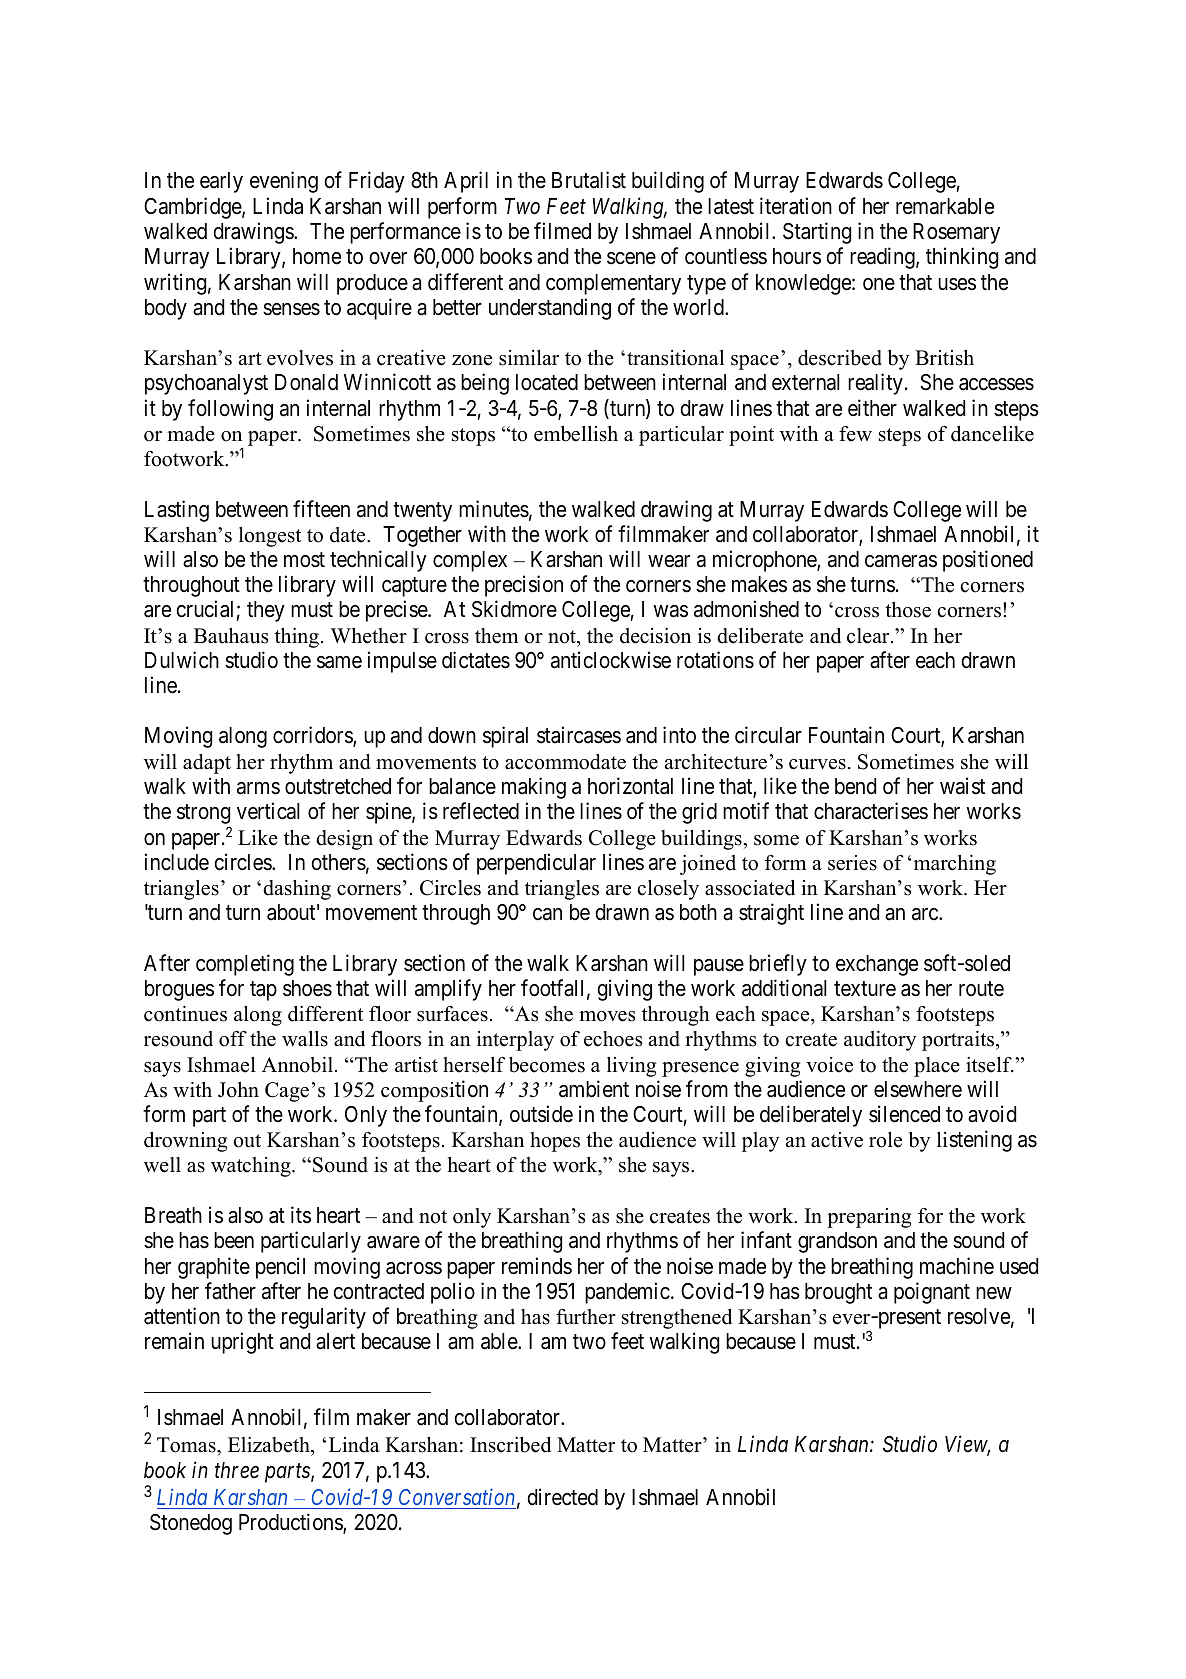  What do you see at coordinates (956, 233) in the document?
I see `Rosemary` at bounding box center [956, 233].
